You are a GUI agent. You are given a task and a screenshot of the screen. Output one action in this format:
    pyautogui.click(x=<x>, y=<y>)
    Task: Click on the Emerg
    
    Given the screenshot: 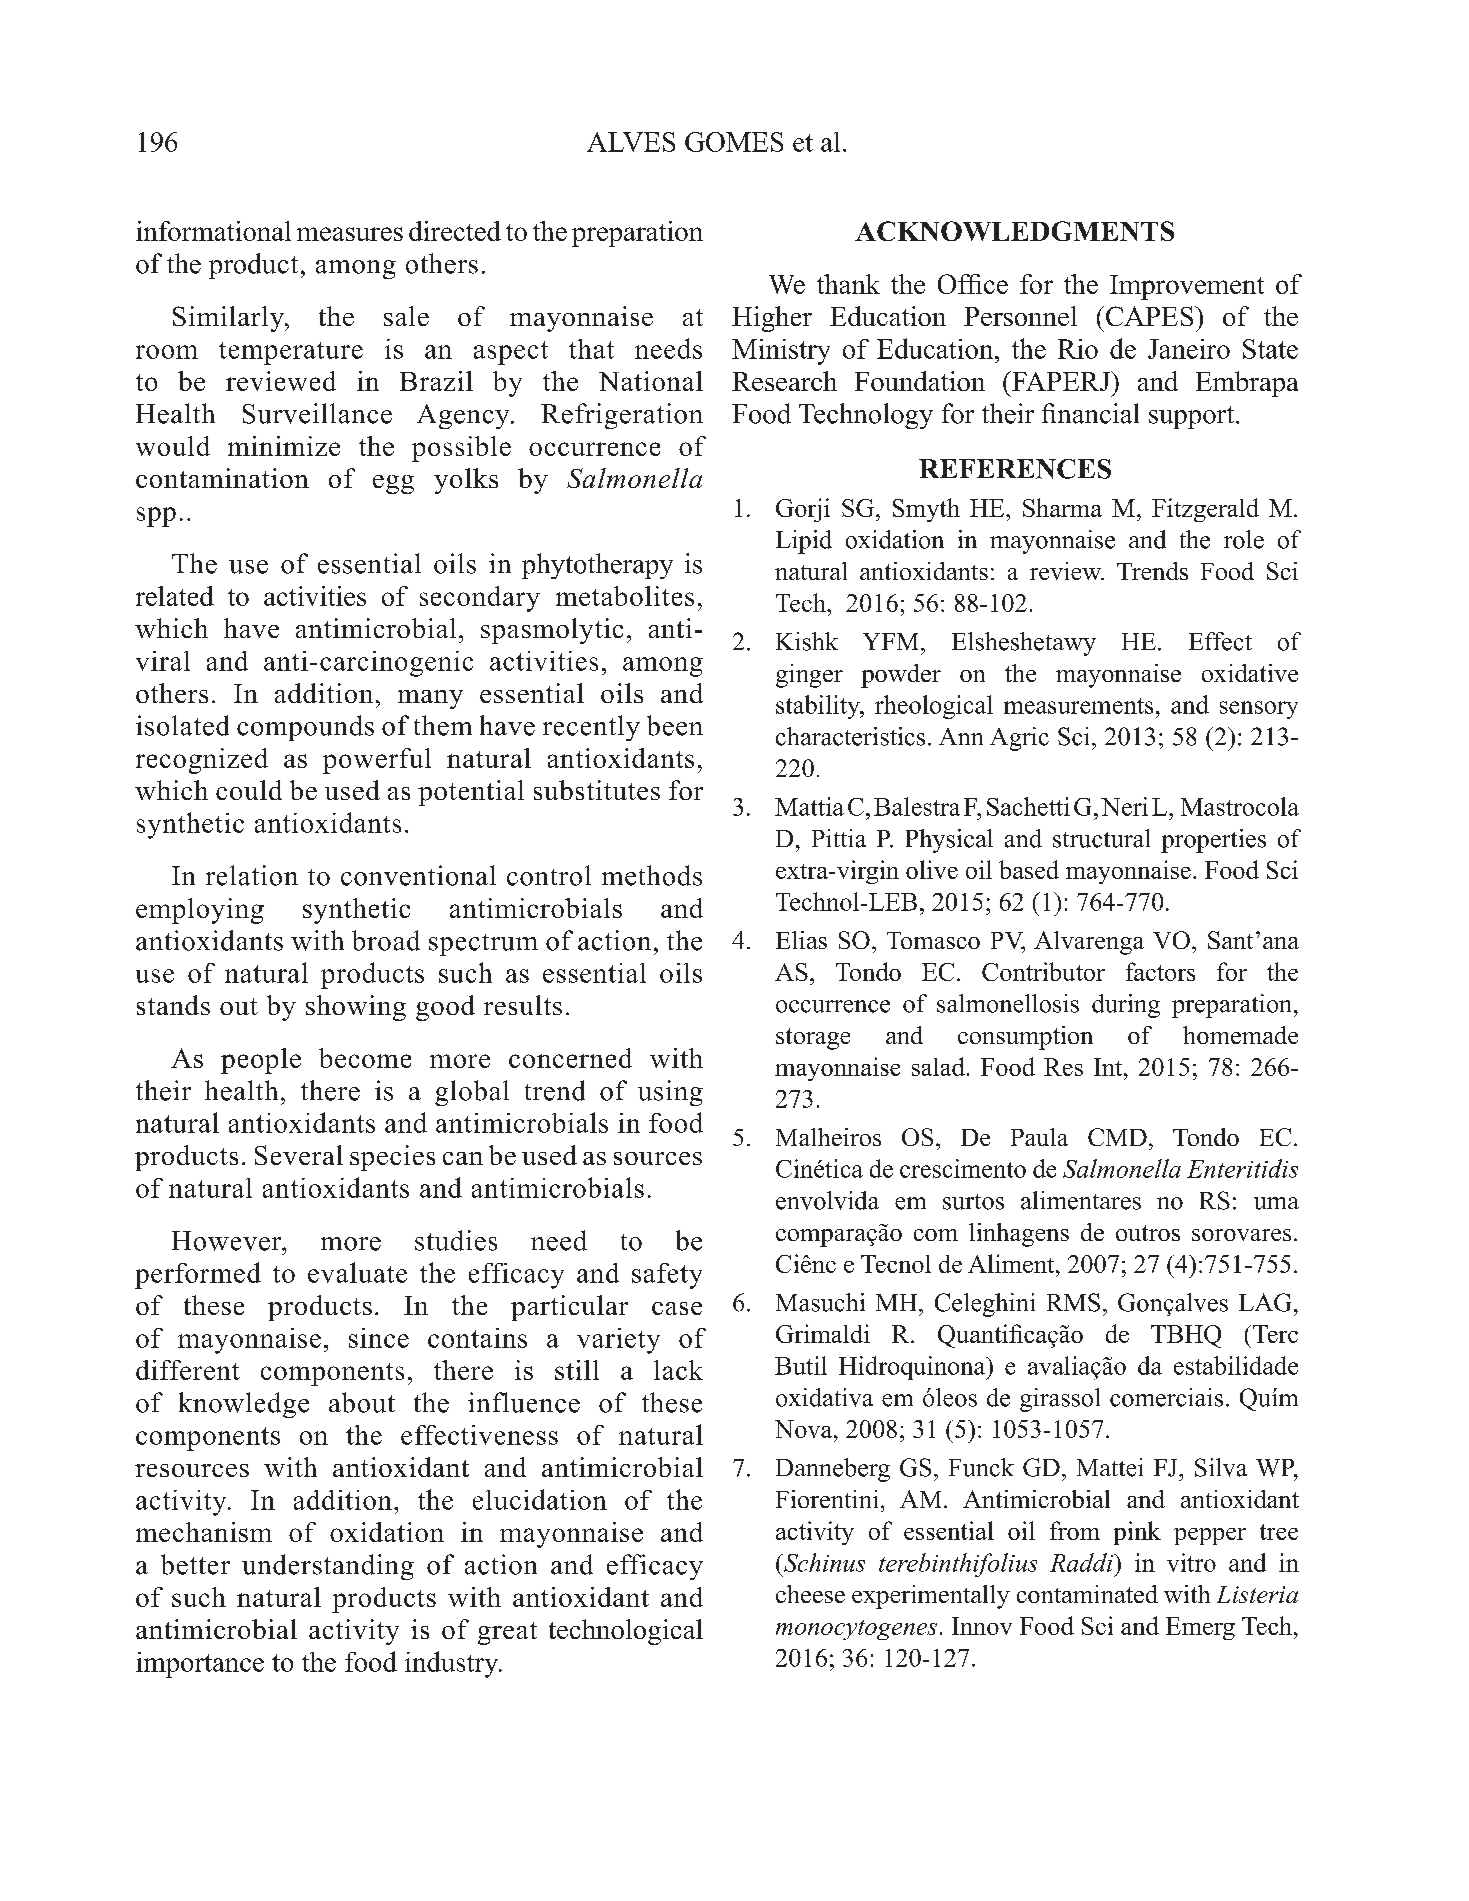 What is the action you would take?
    pyautogui.click(x=1200, y=1628)
